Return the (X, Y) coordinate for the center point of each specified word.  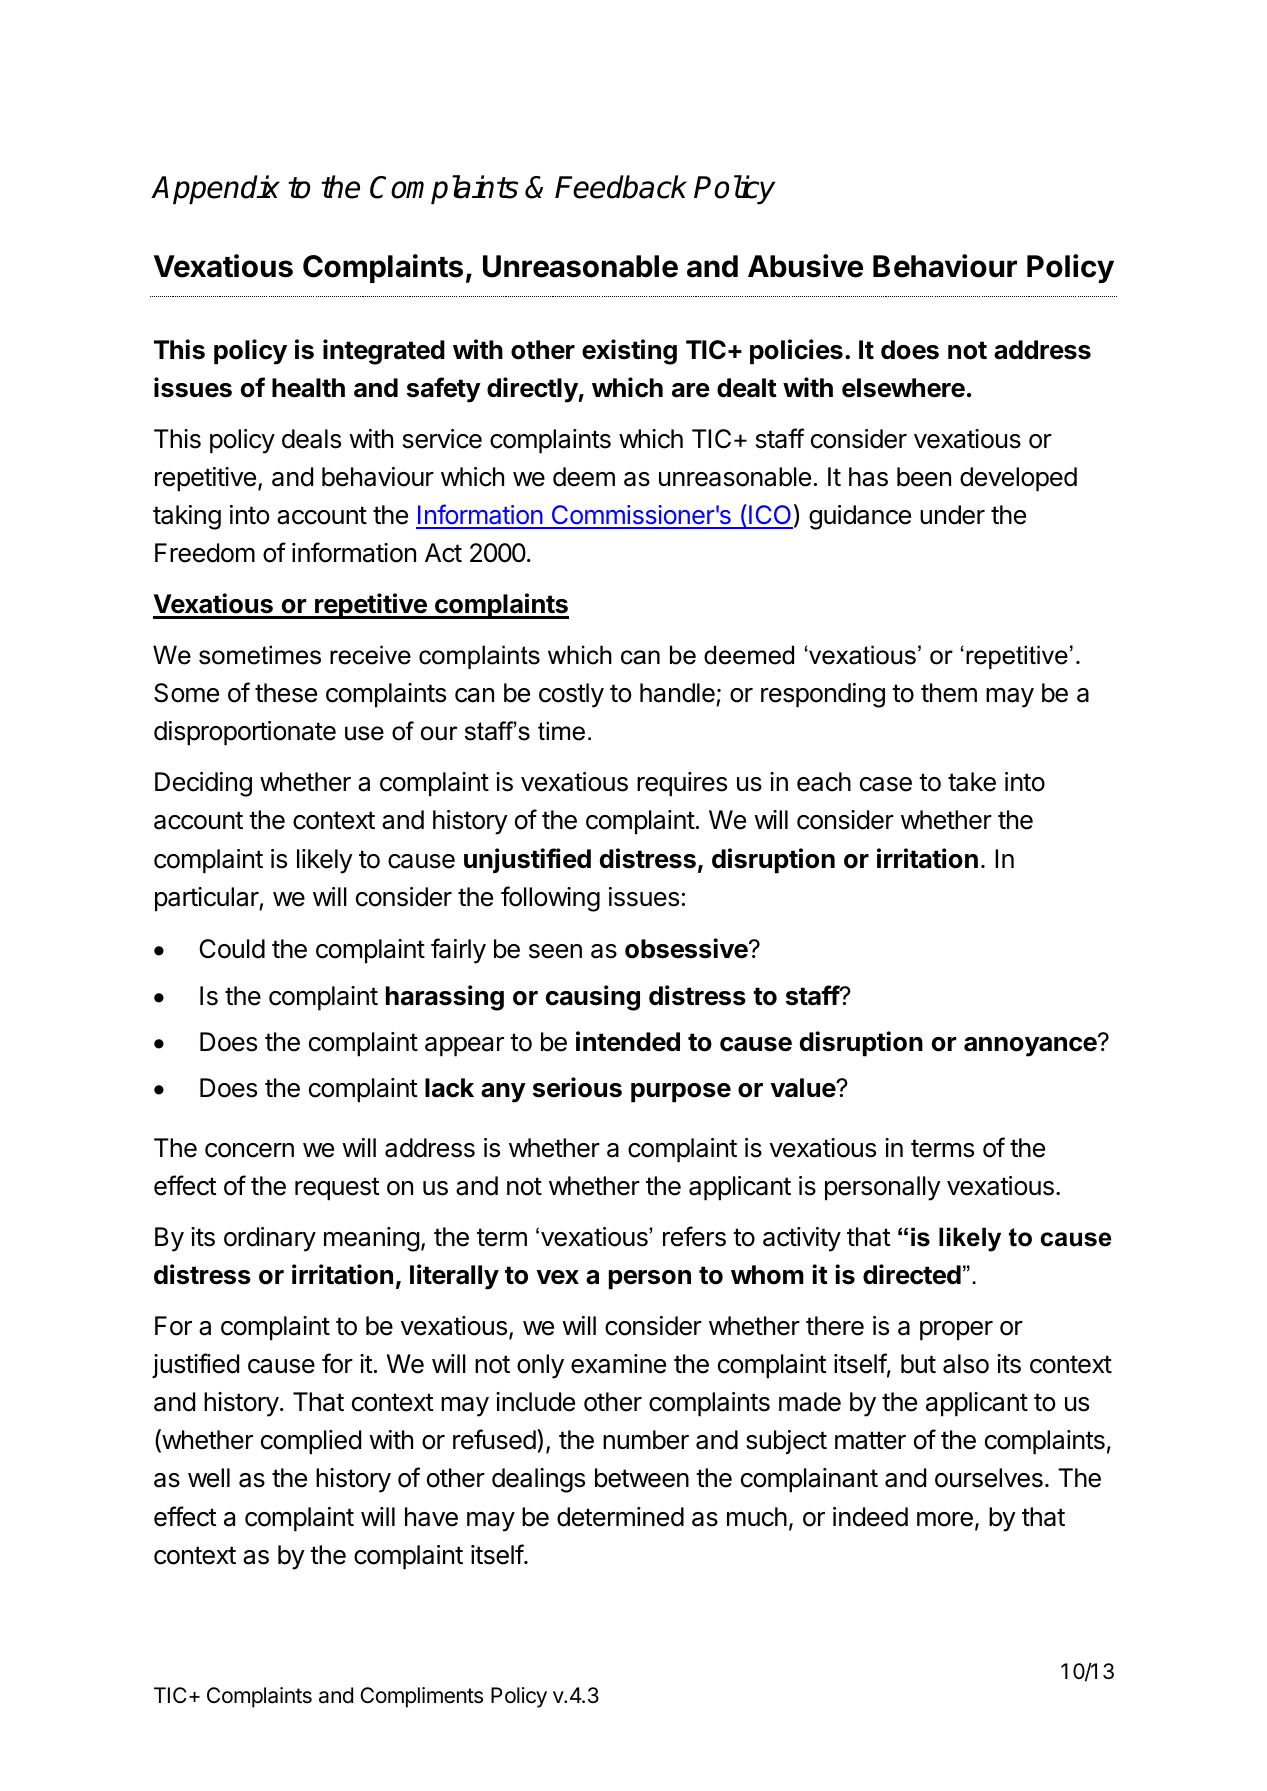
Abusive (805, 266)
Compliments (421, 1697)
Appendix (215, 189)
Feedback (621, 187)
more (945, 1519)
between (642, 1478)
